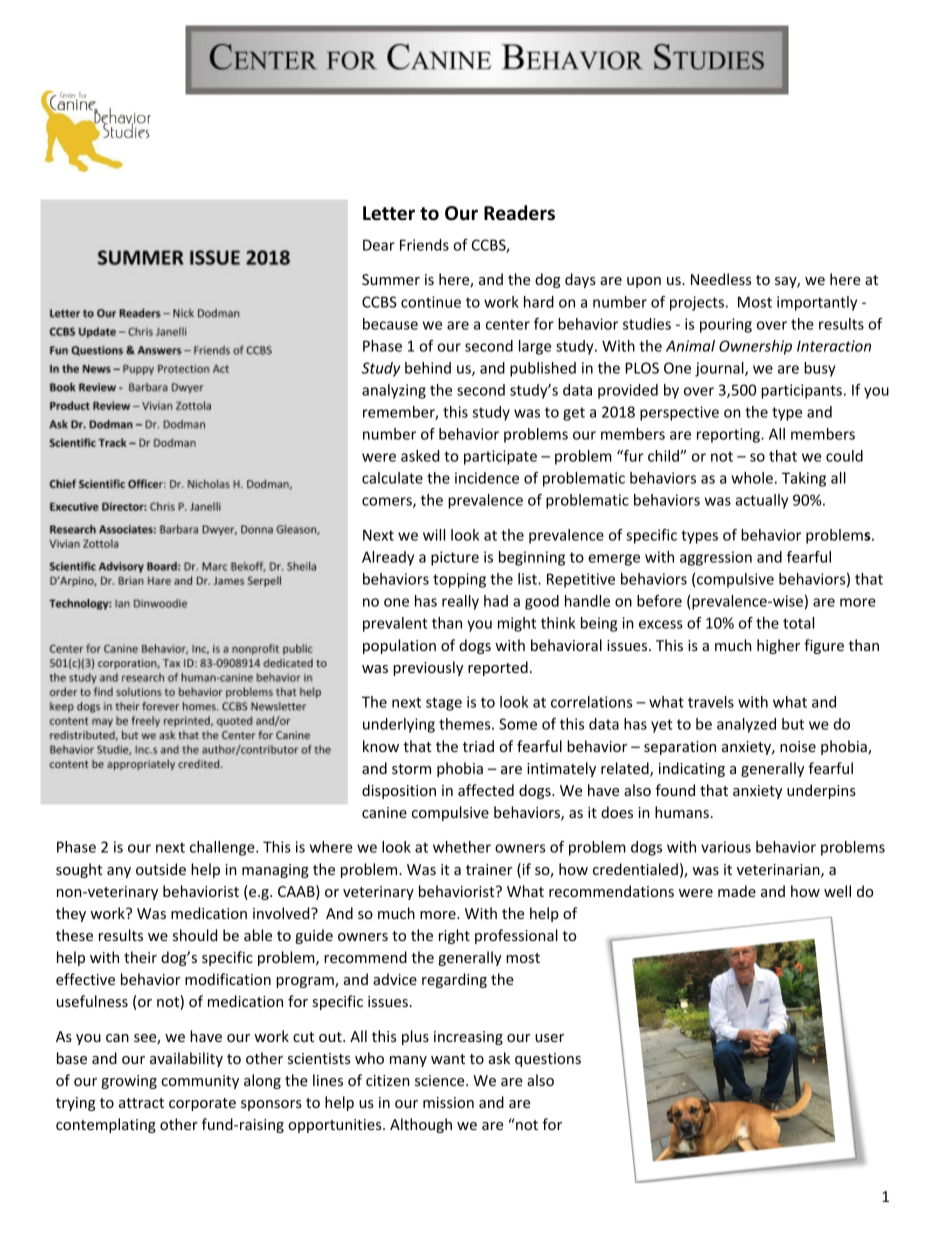 This page has width=952, height=1233. Describe the element at coordinates (420, 456) in the page. I see `asked` at that location.
